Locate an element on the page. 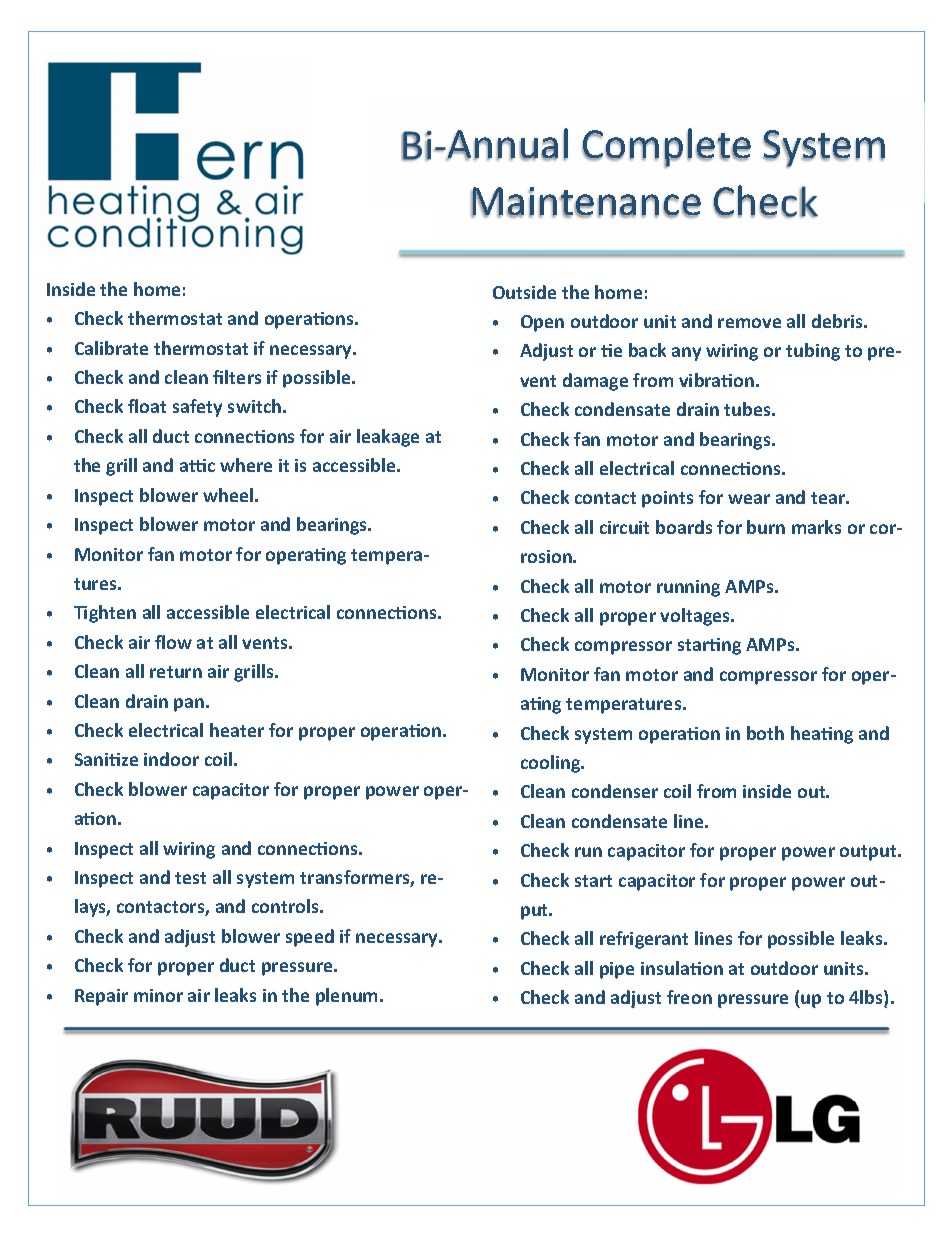  remove is located at coordinates (749, 323).
